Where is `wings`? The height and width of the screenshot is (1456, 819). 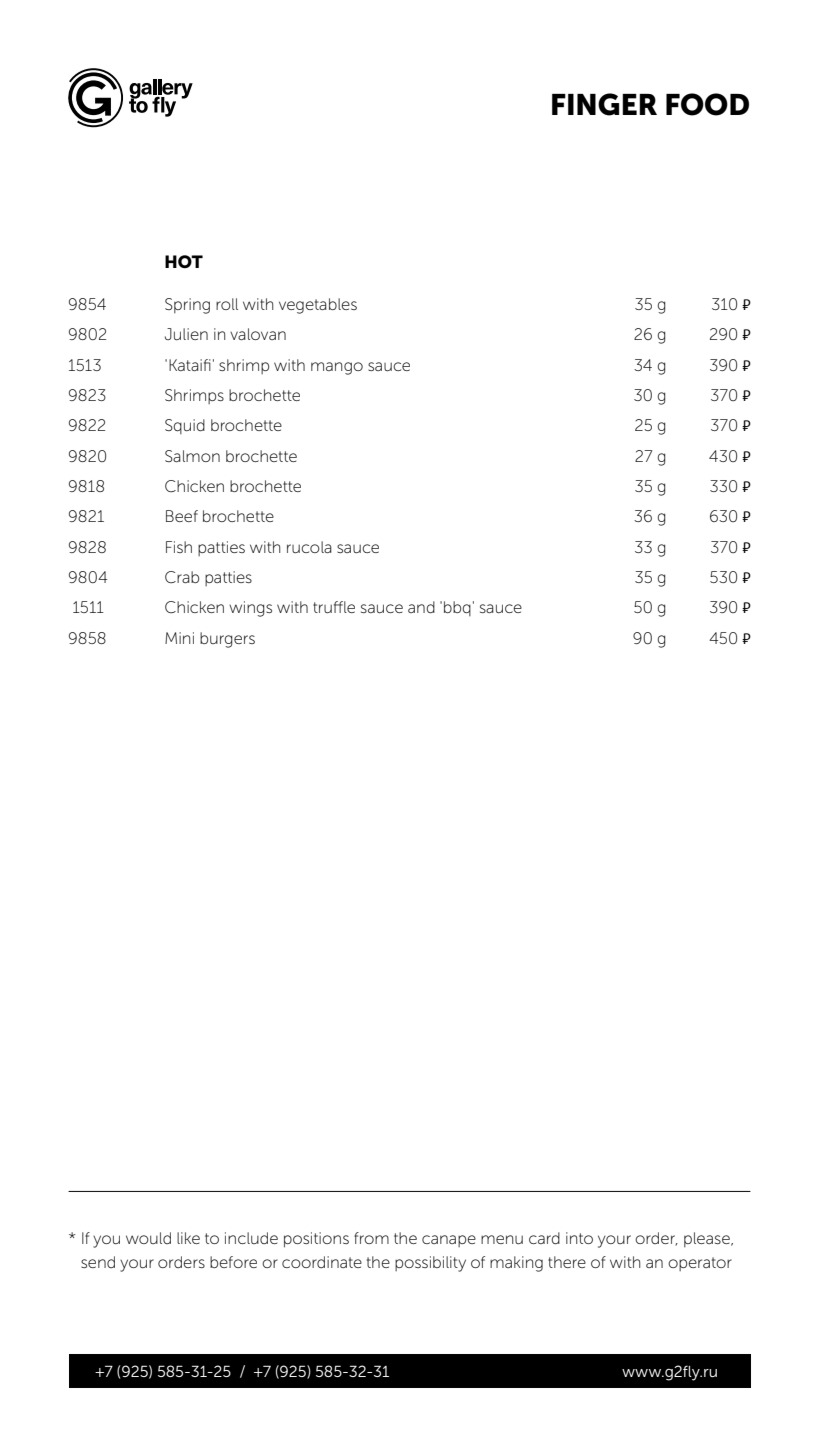 wings is located at coordinates (250, 609).
